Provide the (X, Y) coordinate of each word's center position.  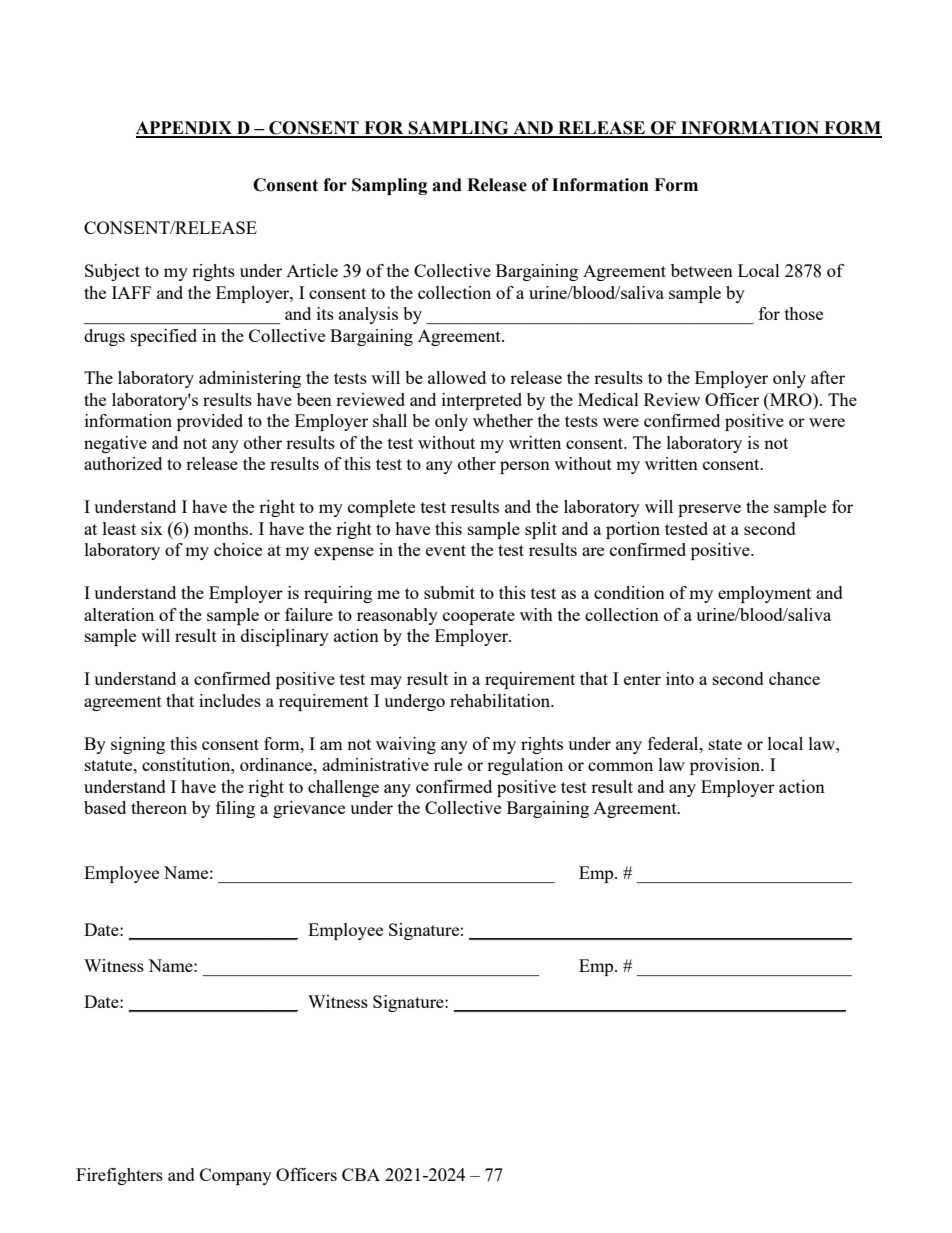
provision (726, 766)
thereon (159, 807)
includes (230, 700)
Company (236, 1176)
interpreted (482, 401)
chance (794, 678)
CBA (361, 1174)
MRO (791, 399)
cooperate (479, 617)
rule (448, 764)
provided (210, 422)
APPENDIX (185, 129)
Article (312, 270)
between (702, 270)
